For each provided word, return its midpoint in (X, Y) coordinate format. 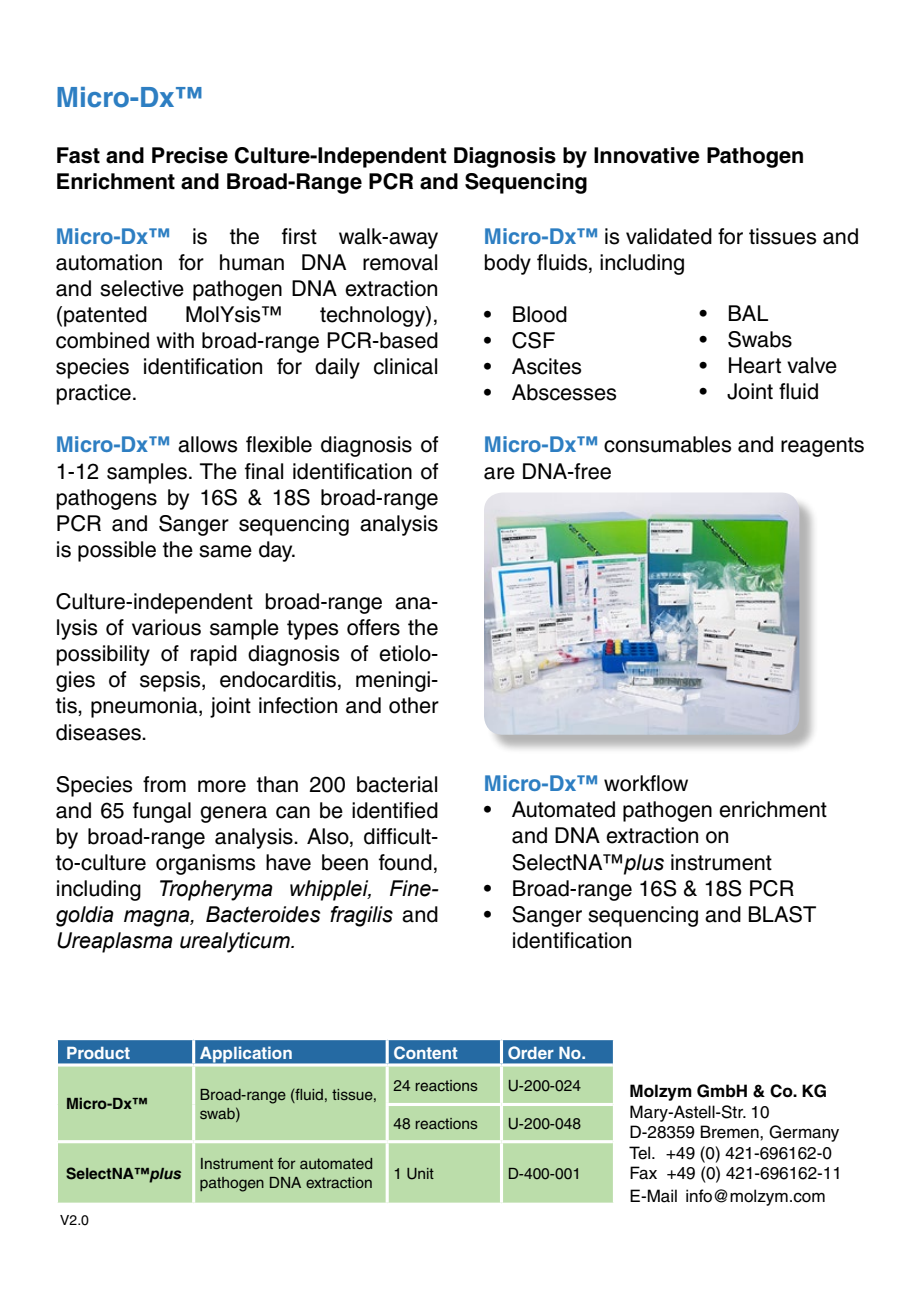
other (414, 705)
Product (98, 1053)
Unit (420, 1174)
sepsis (171, 681)
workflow (646, 783)
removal (400, 262)
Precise (190, 155)
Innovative (647, 155)
